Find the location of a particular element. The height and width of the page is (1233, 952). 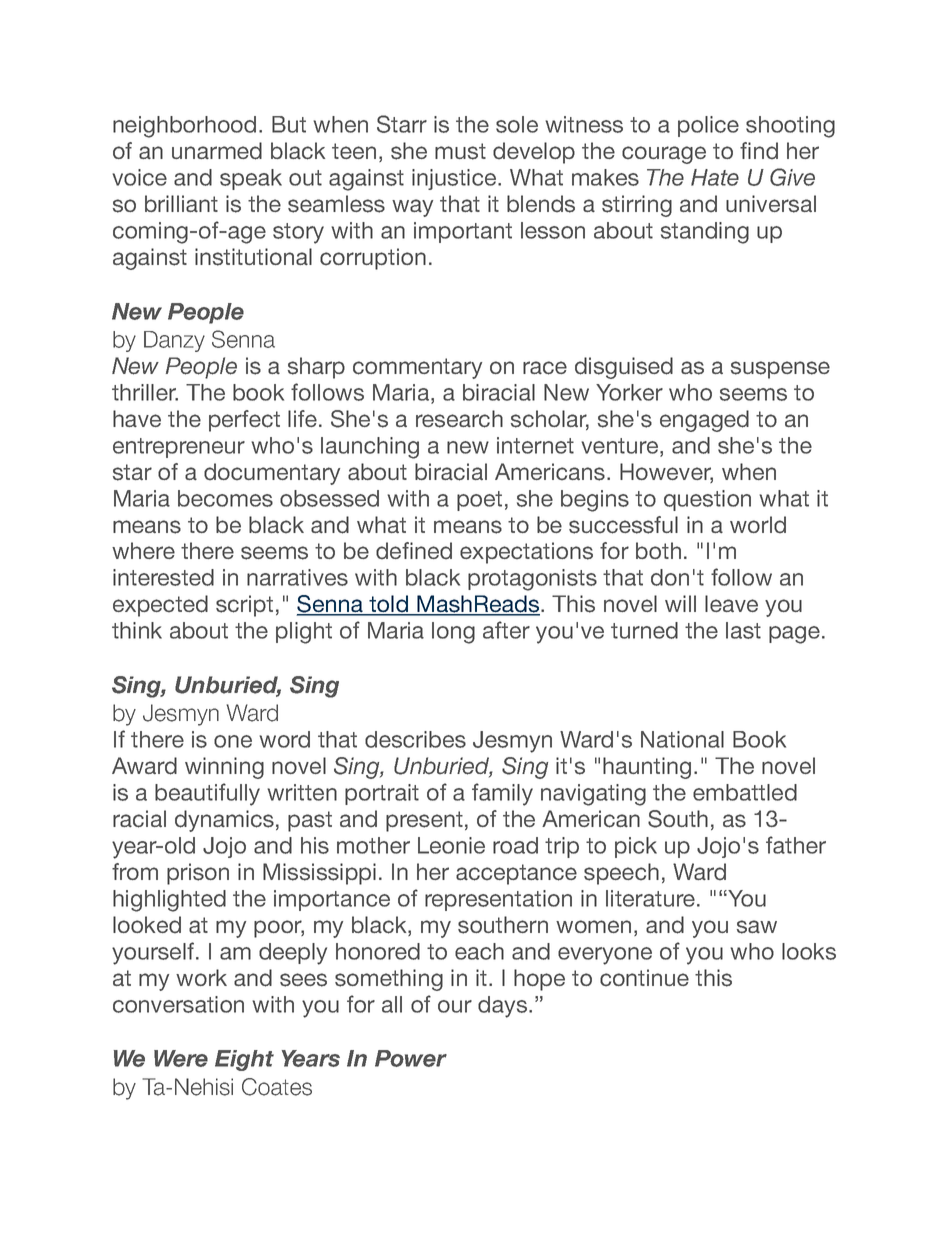

unarmed is located at coordinates (217, 151).
